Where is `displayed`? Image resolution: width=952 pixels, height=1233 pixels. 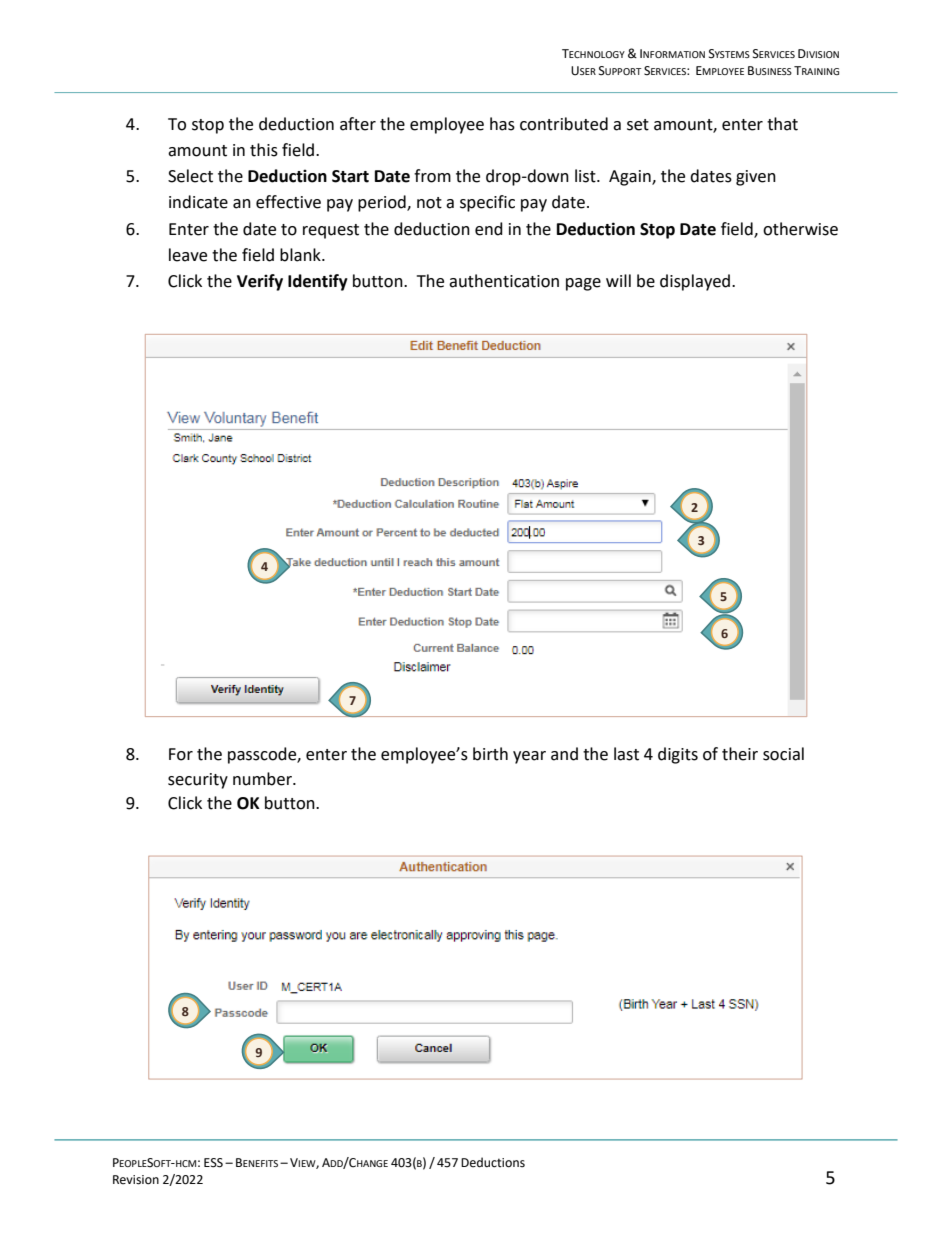 displayed is located at coordinates (696, 282).
